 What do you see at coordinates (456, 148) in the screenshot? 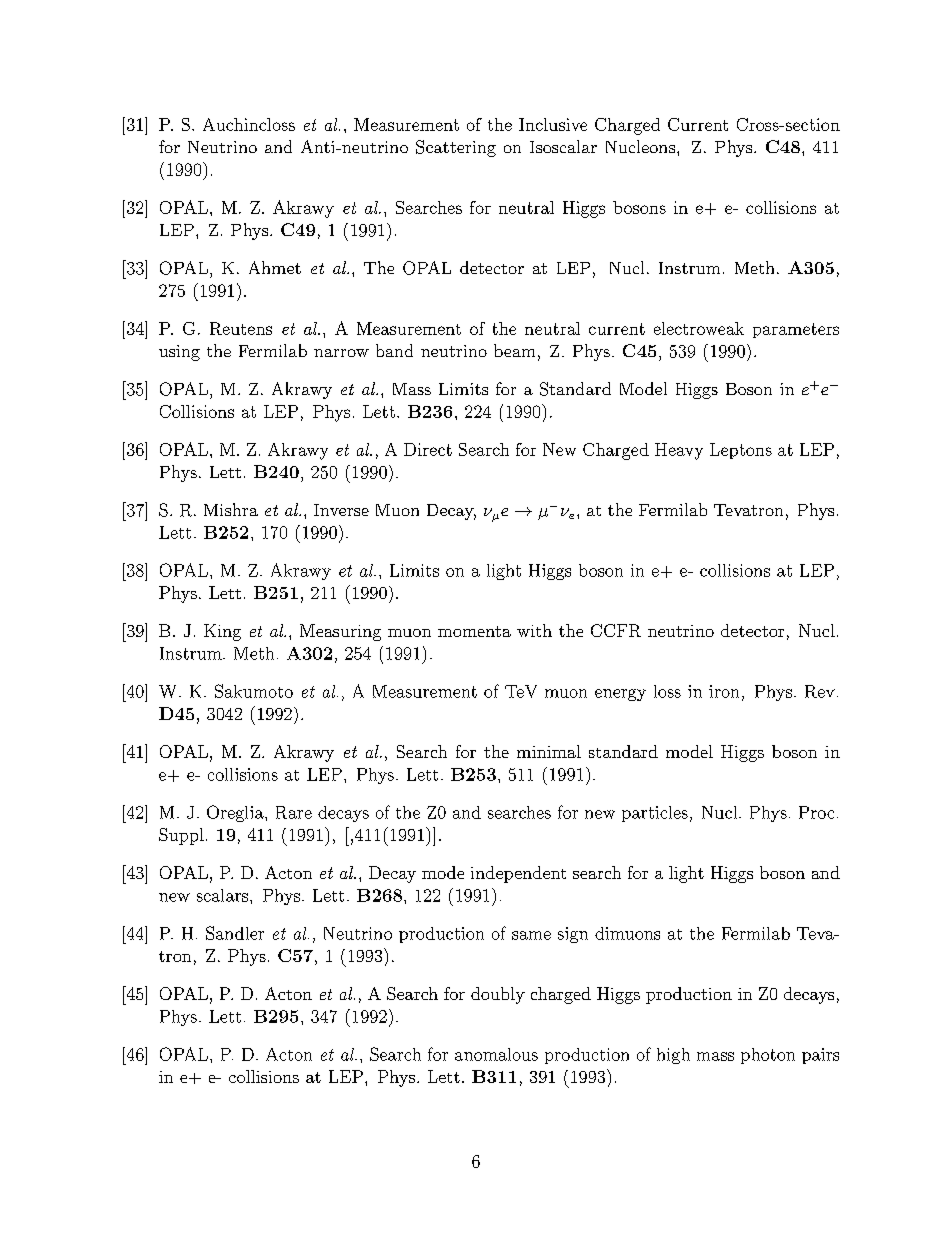
I see `Scattering` at bounding box center [456, 148].
